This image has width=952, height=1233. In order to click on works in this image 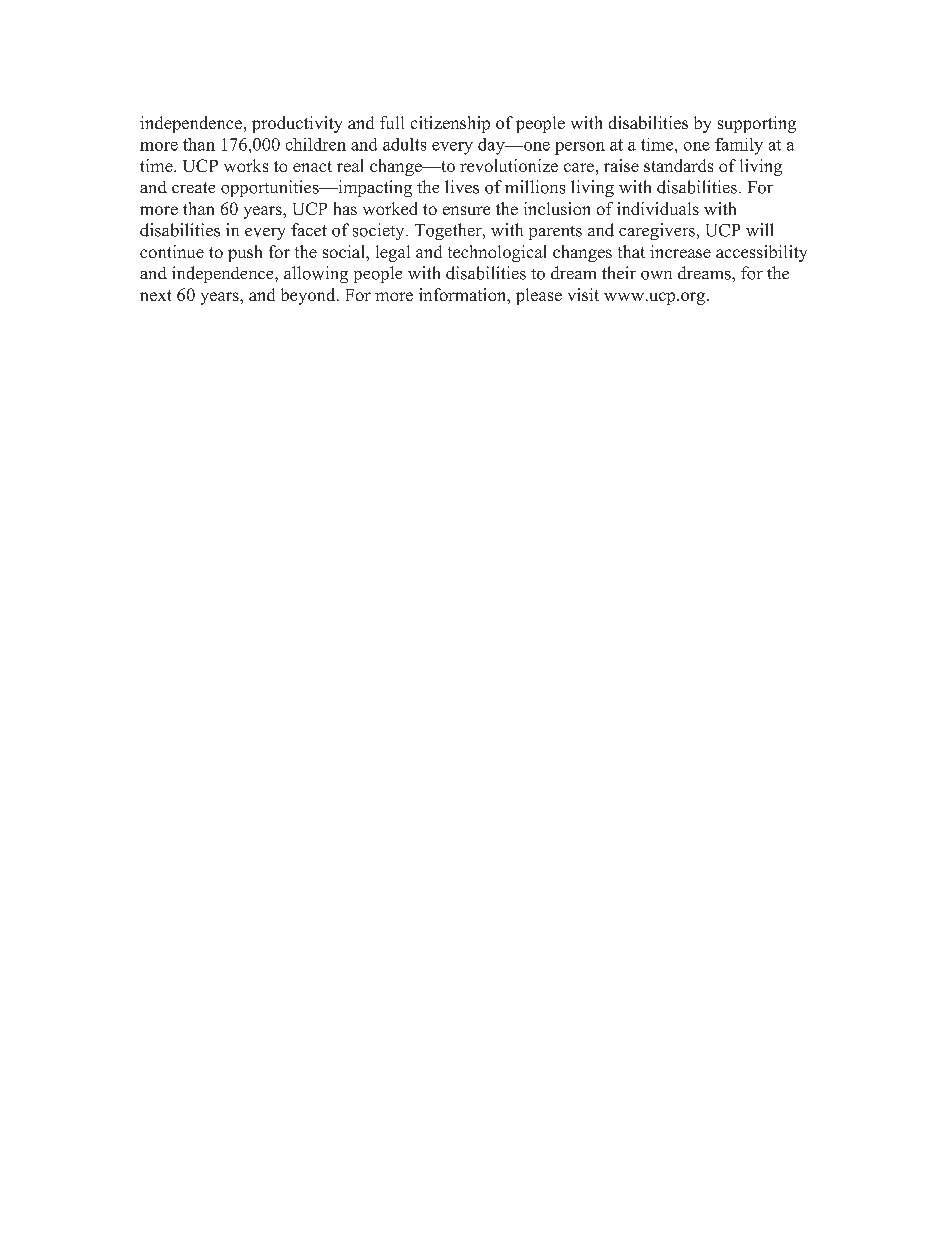, I will do `click(246, 165)`.
